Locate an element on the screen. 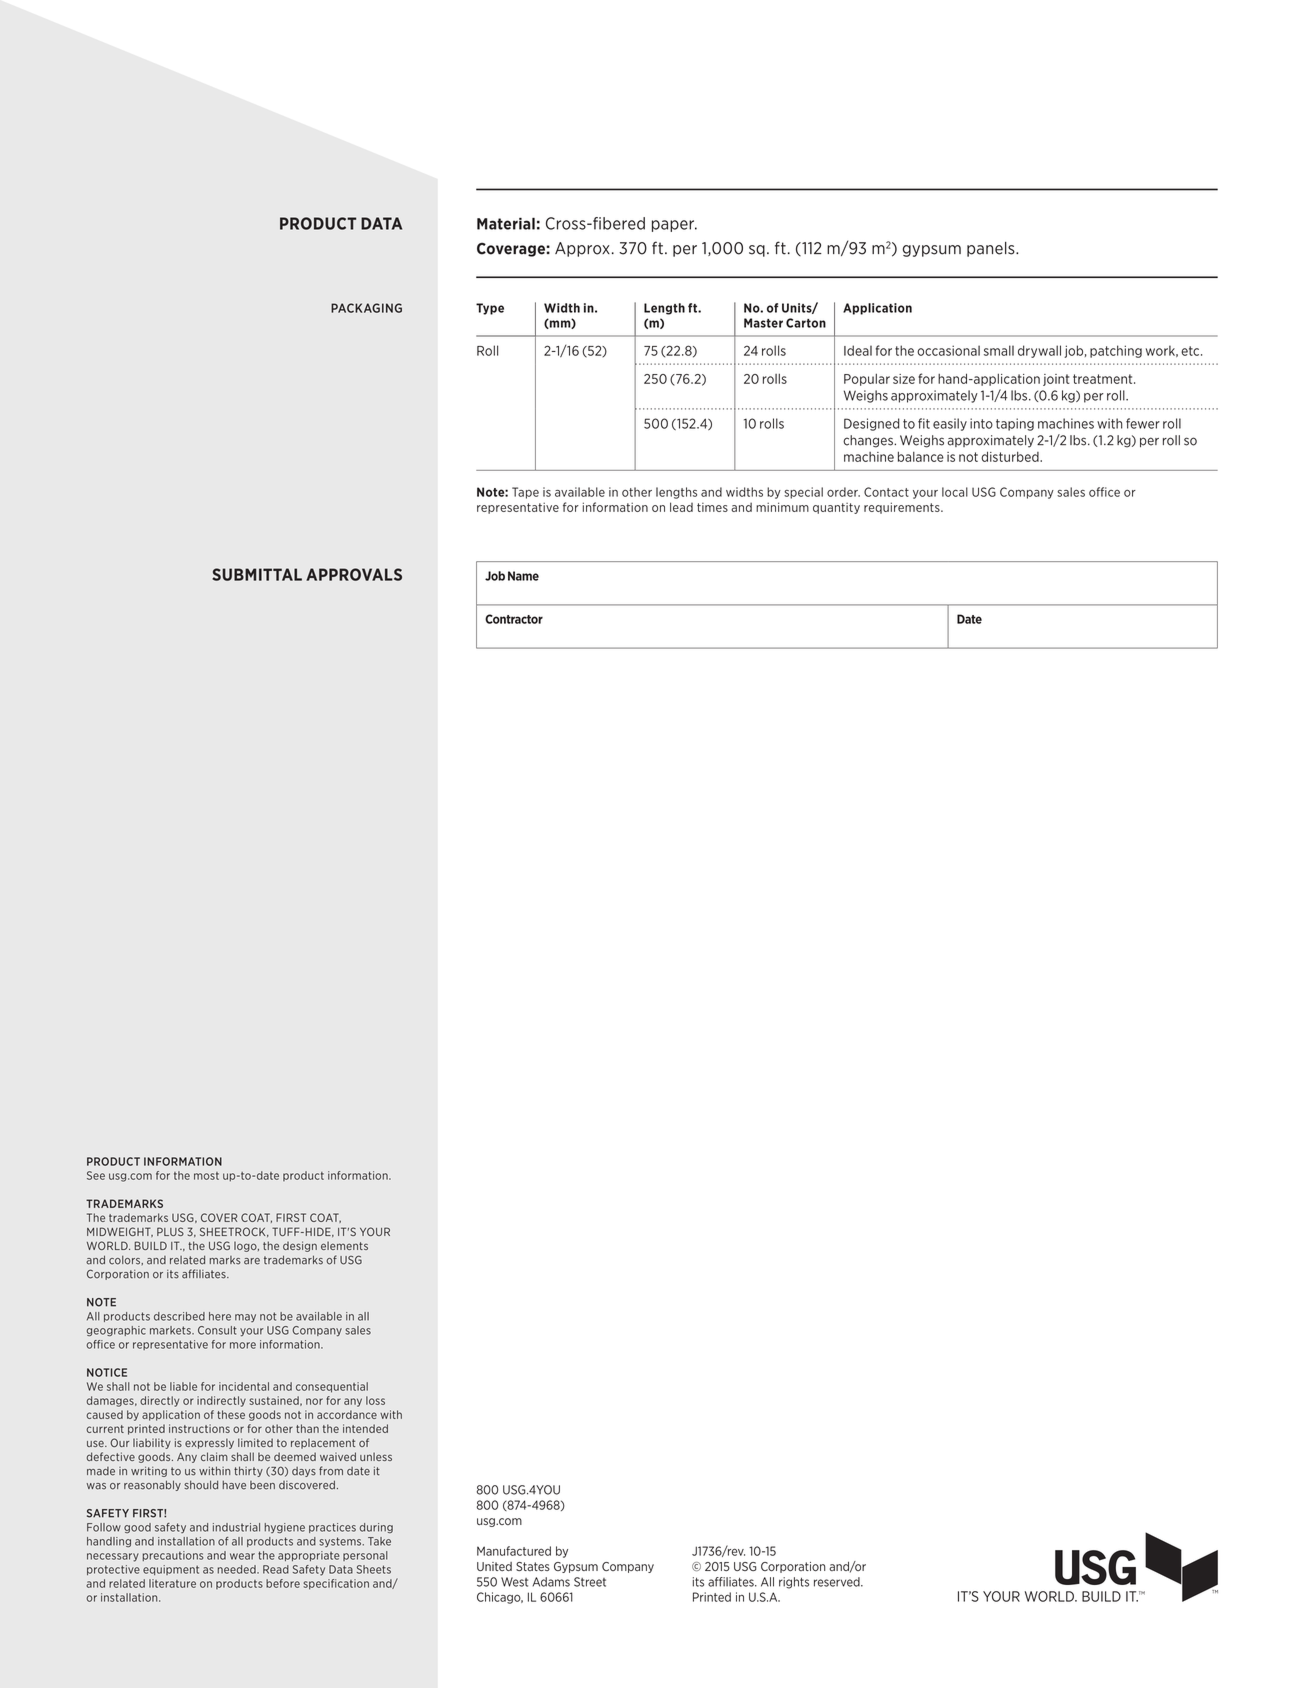 The height and width of the screenshot is (1688, 1304). most is located at coordinates (206, 1176).
